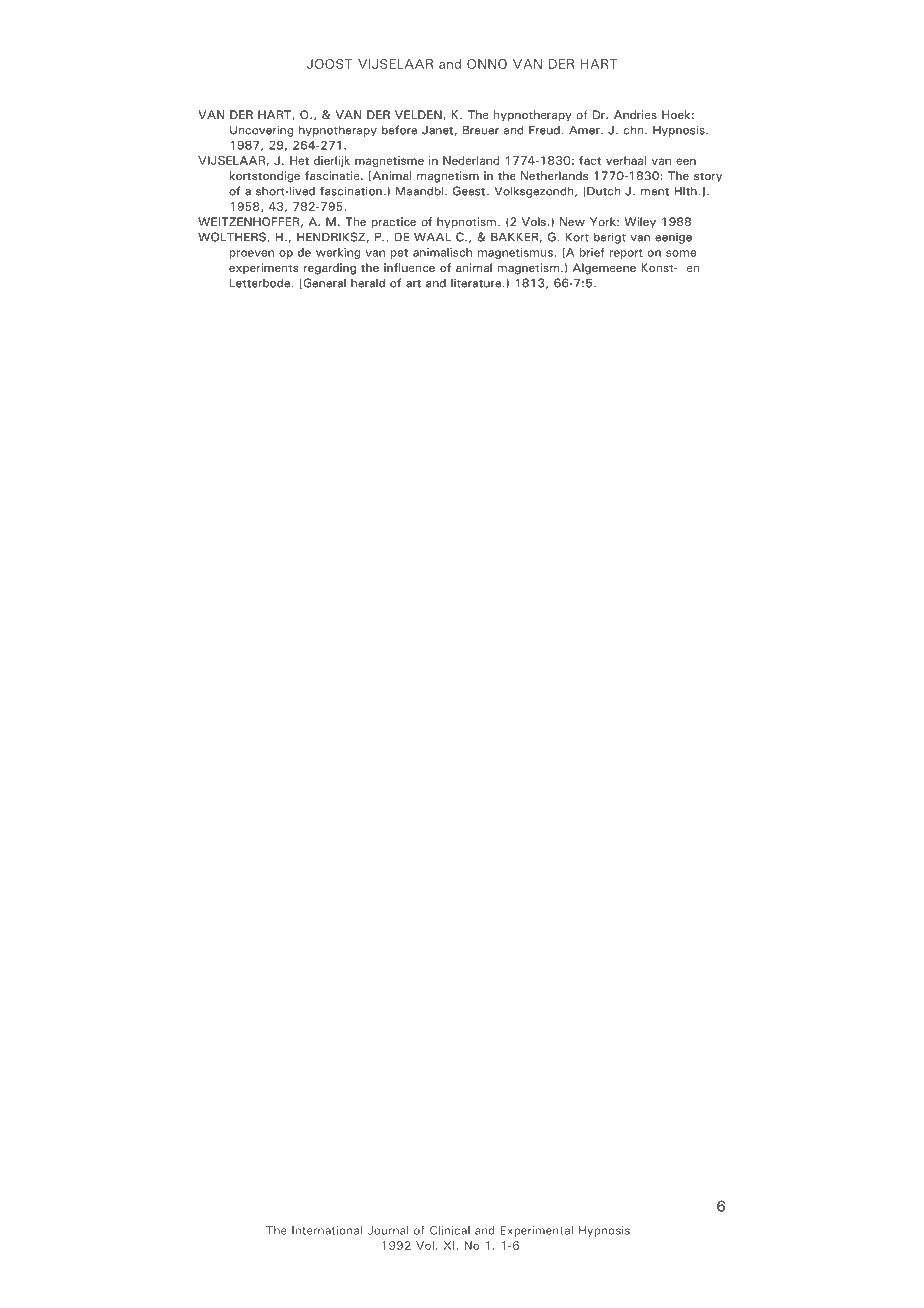  I want to click on JOOST, so click(330, 64).
